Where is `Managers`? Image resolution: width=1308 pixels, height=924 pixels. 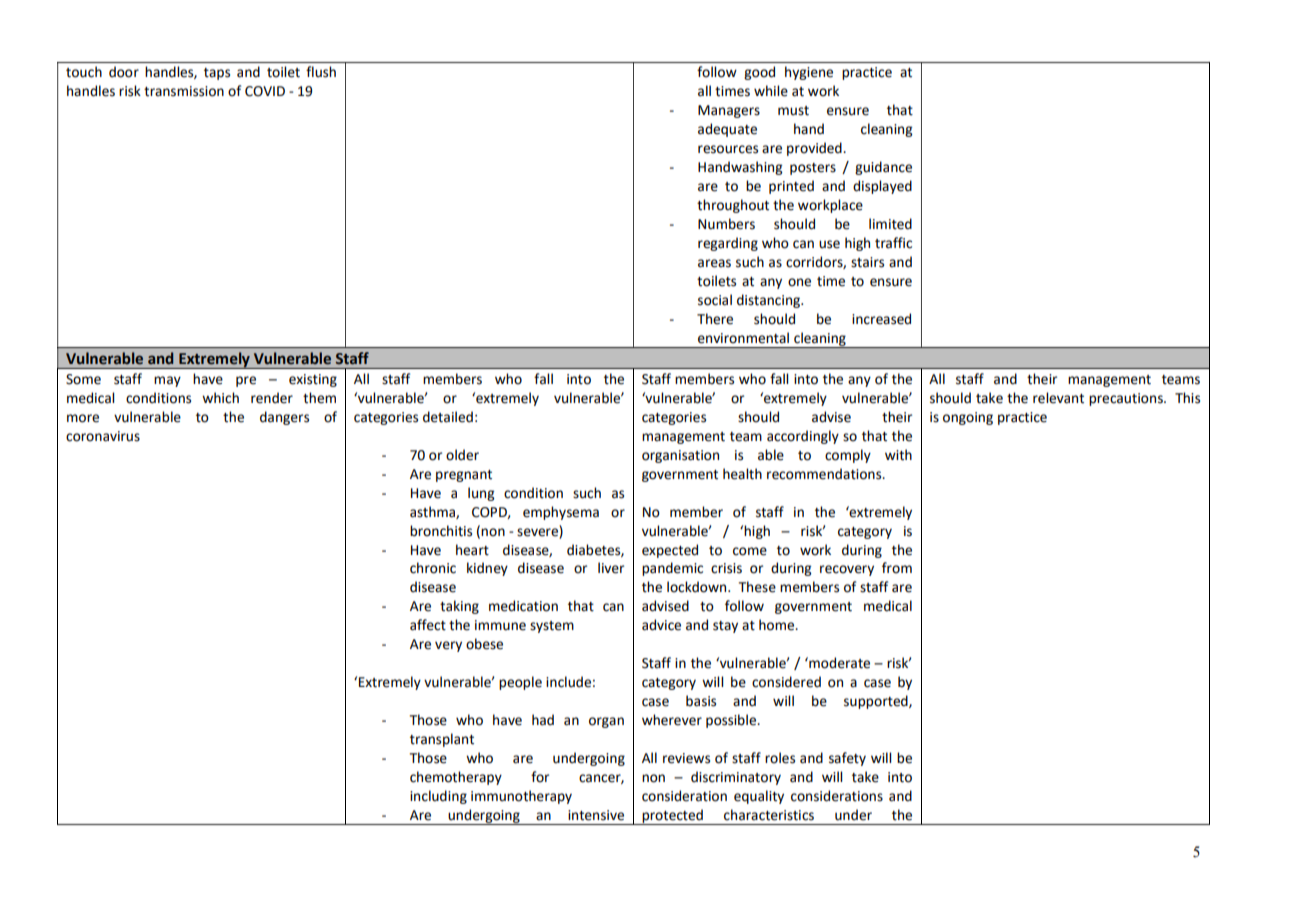
Managers is located at coordinates (729, 111).
